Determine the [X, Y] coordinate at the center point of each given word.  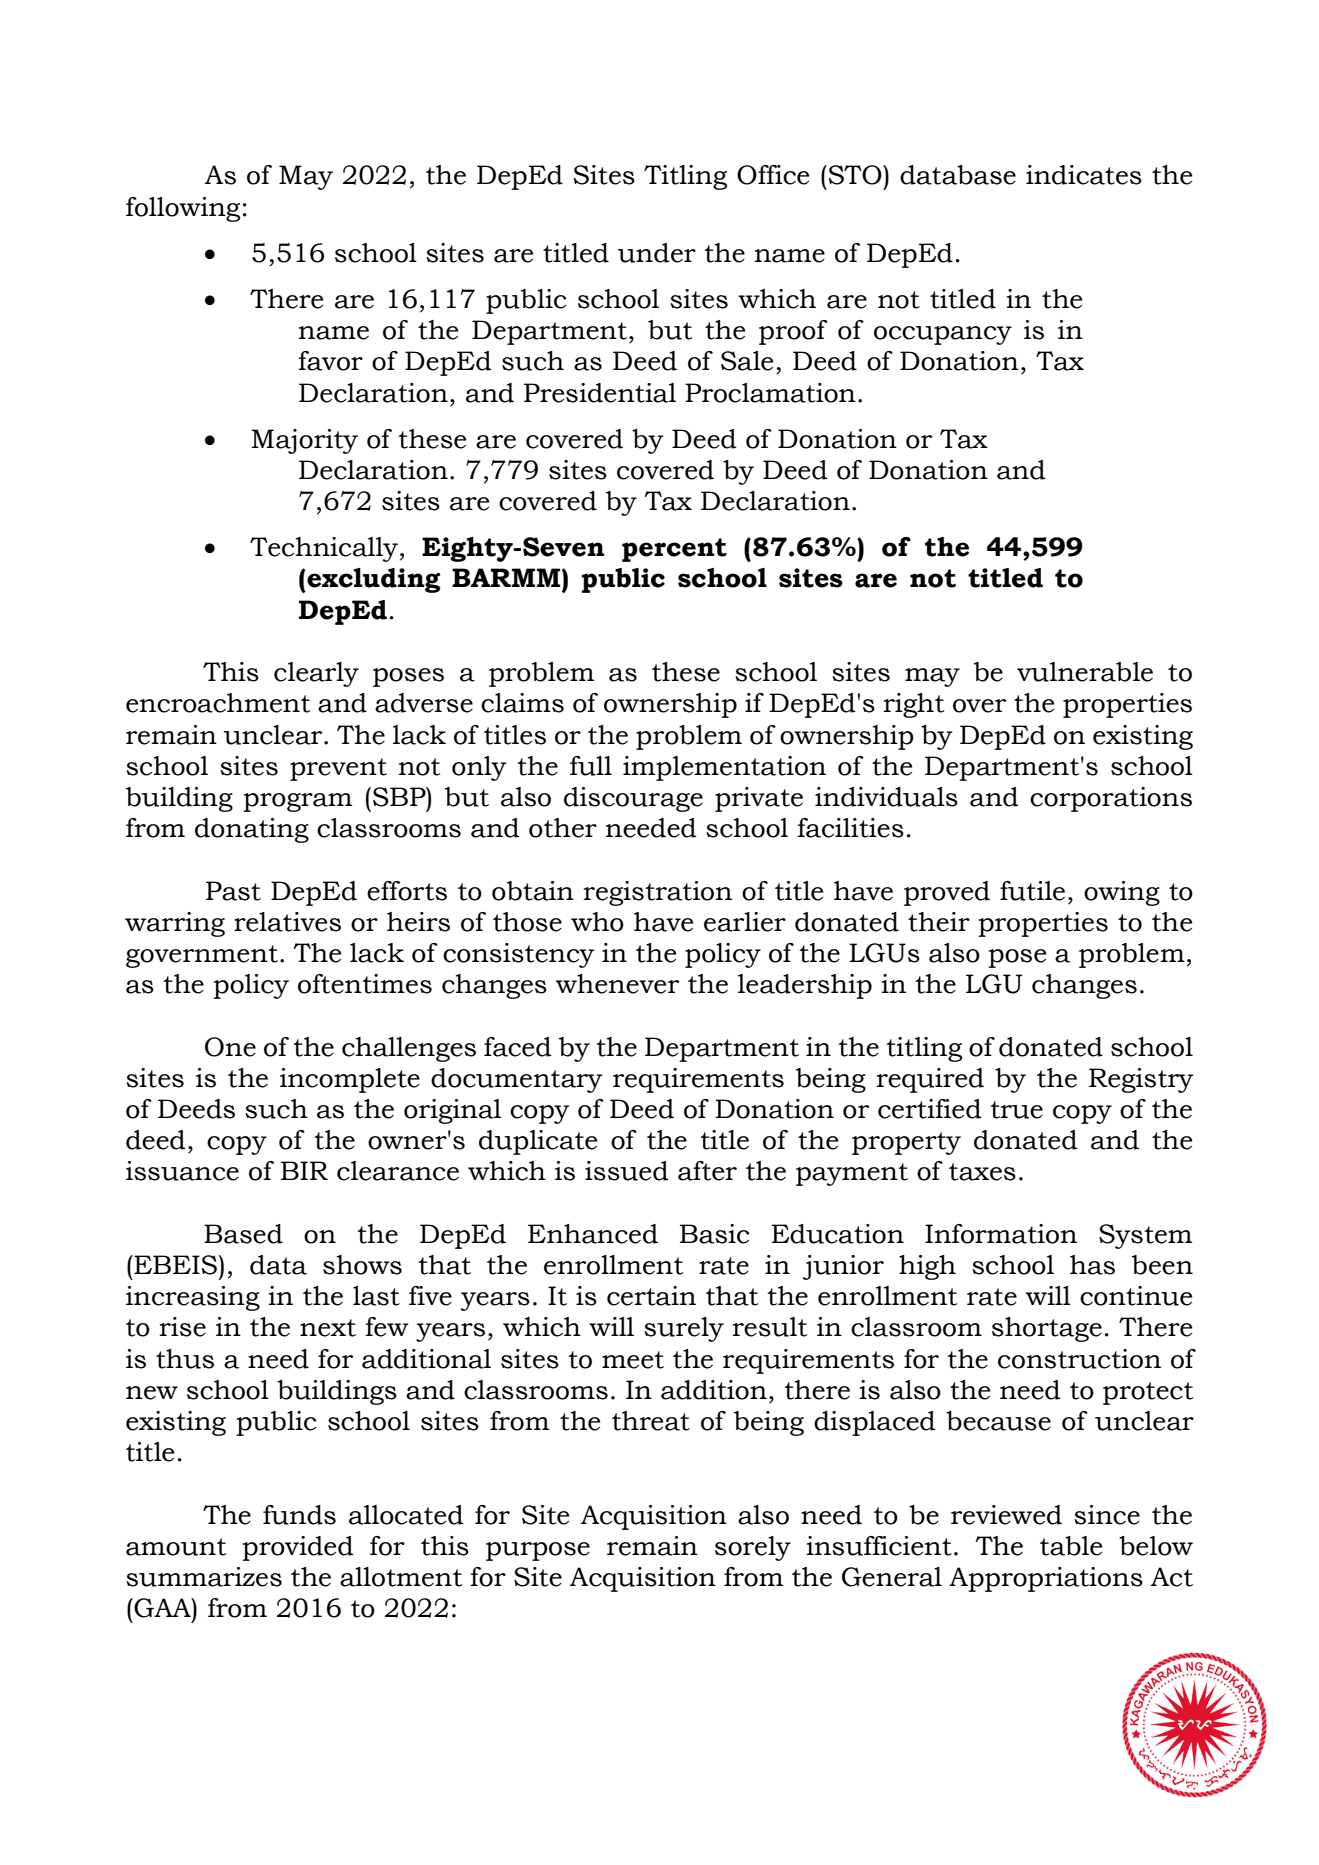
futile [1032, 891]
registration [658, 893]
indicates [1084, 175]
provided [298, 1548]
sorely [753, 1548]
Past [233, 891]
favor [330, 361]
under [657, 253]
